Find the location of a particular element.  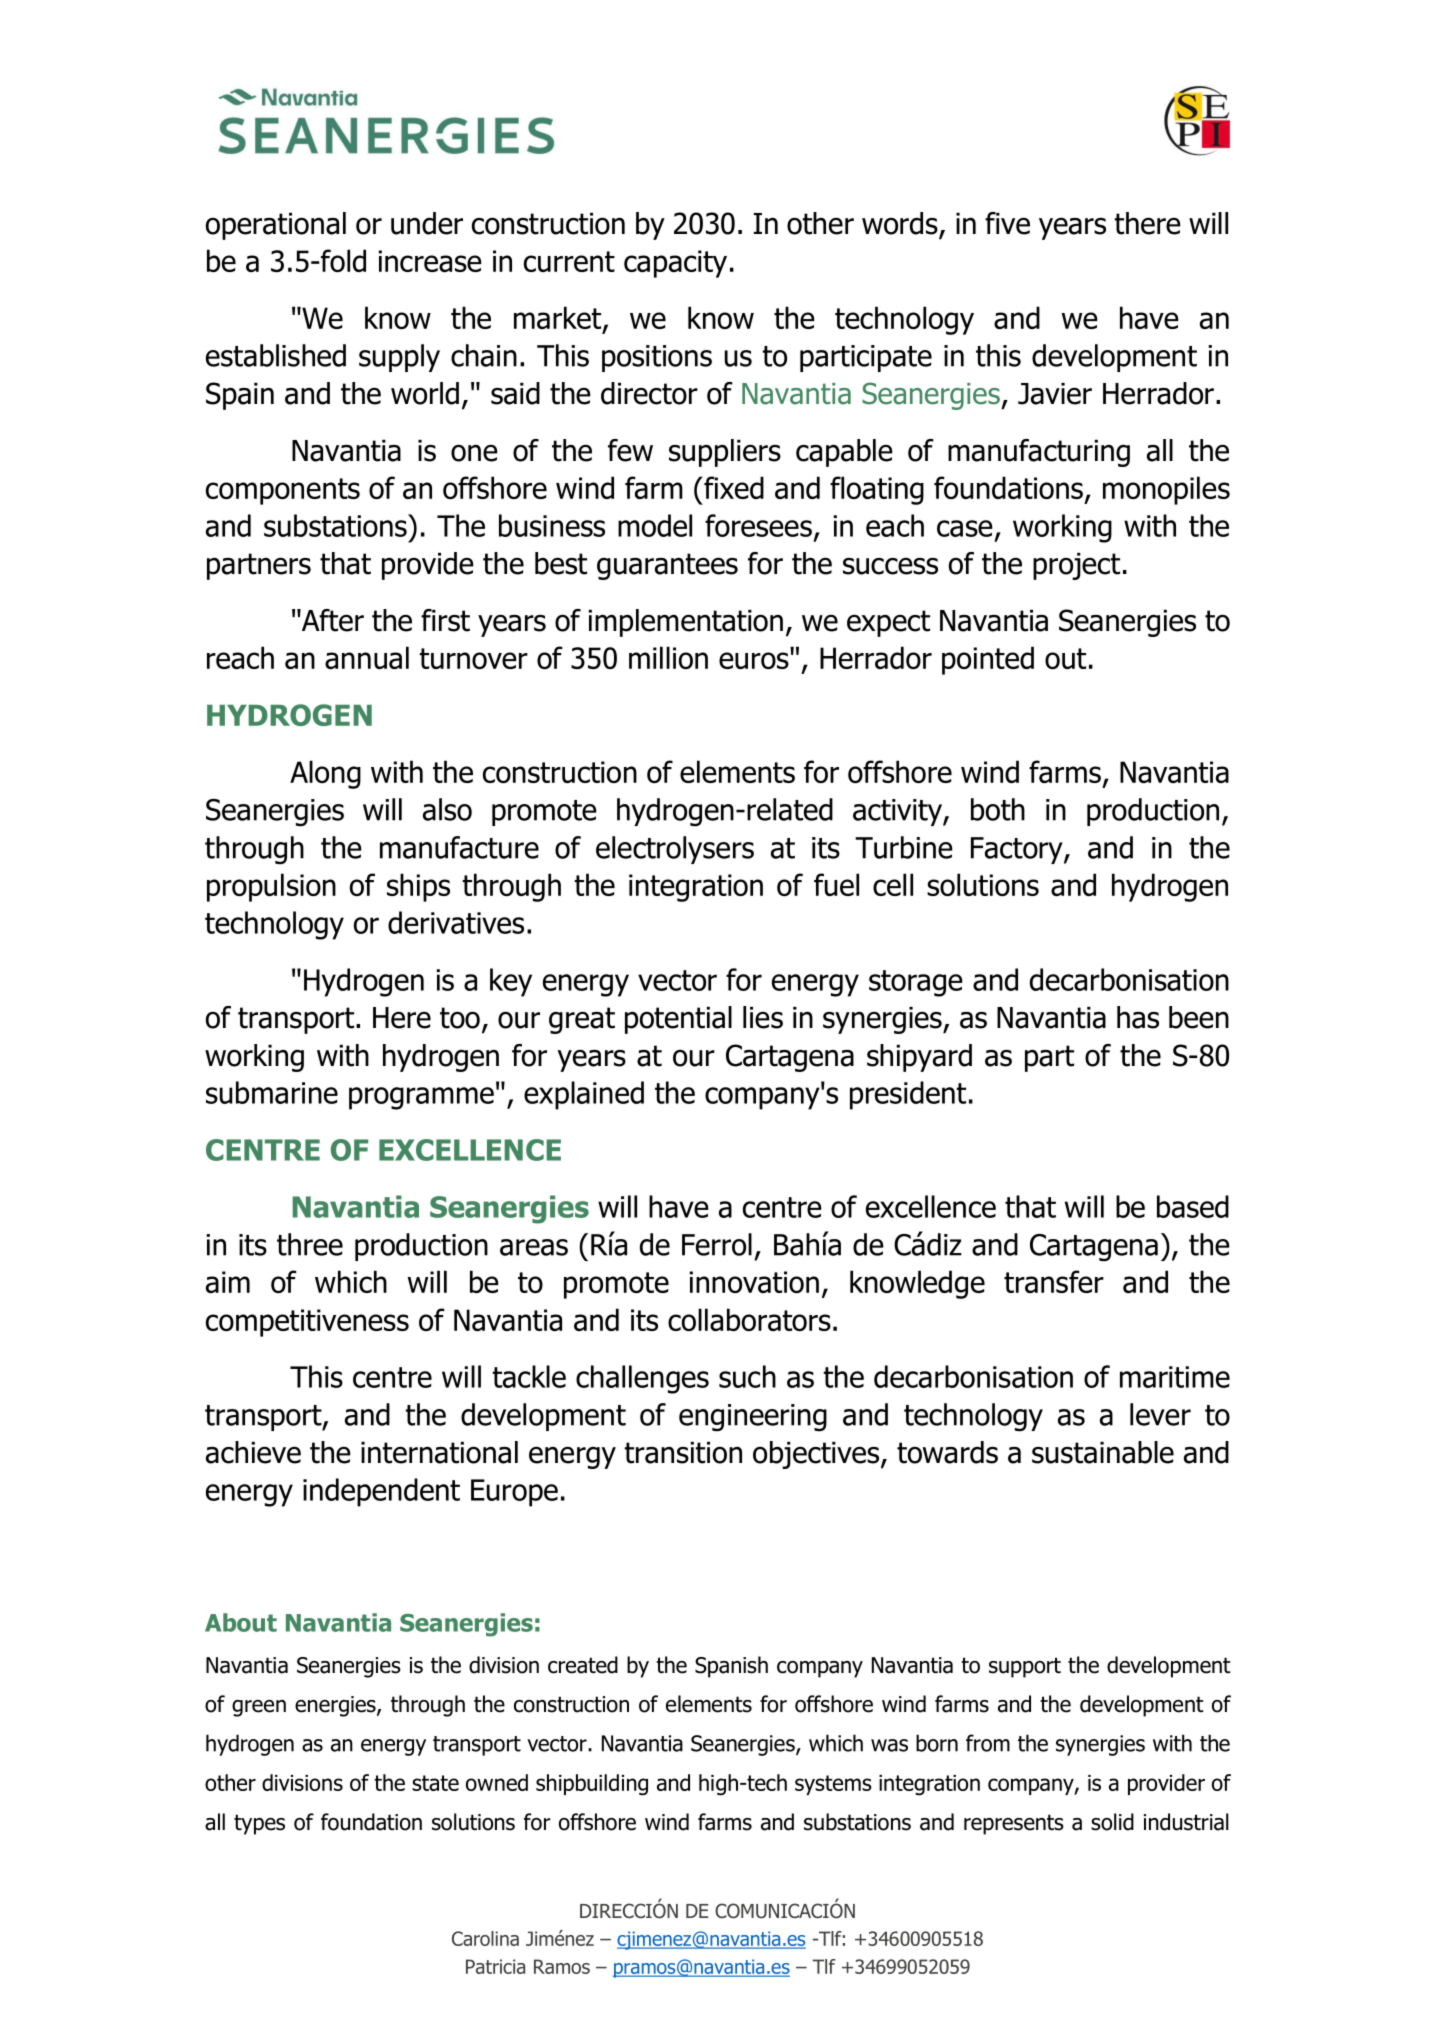

has is located at coordinates (1138, 1017).
